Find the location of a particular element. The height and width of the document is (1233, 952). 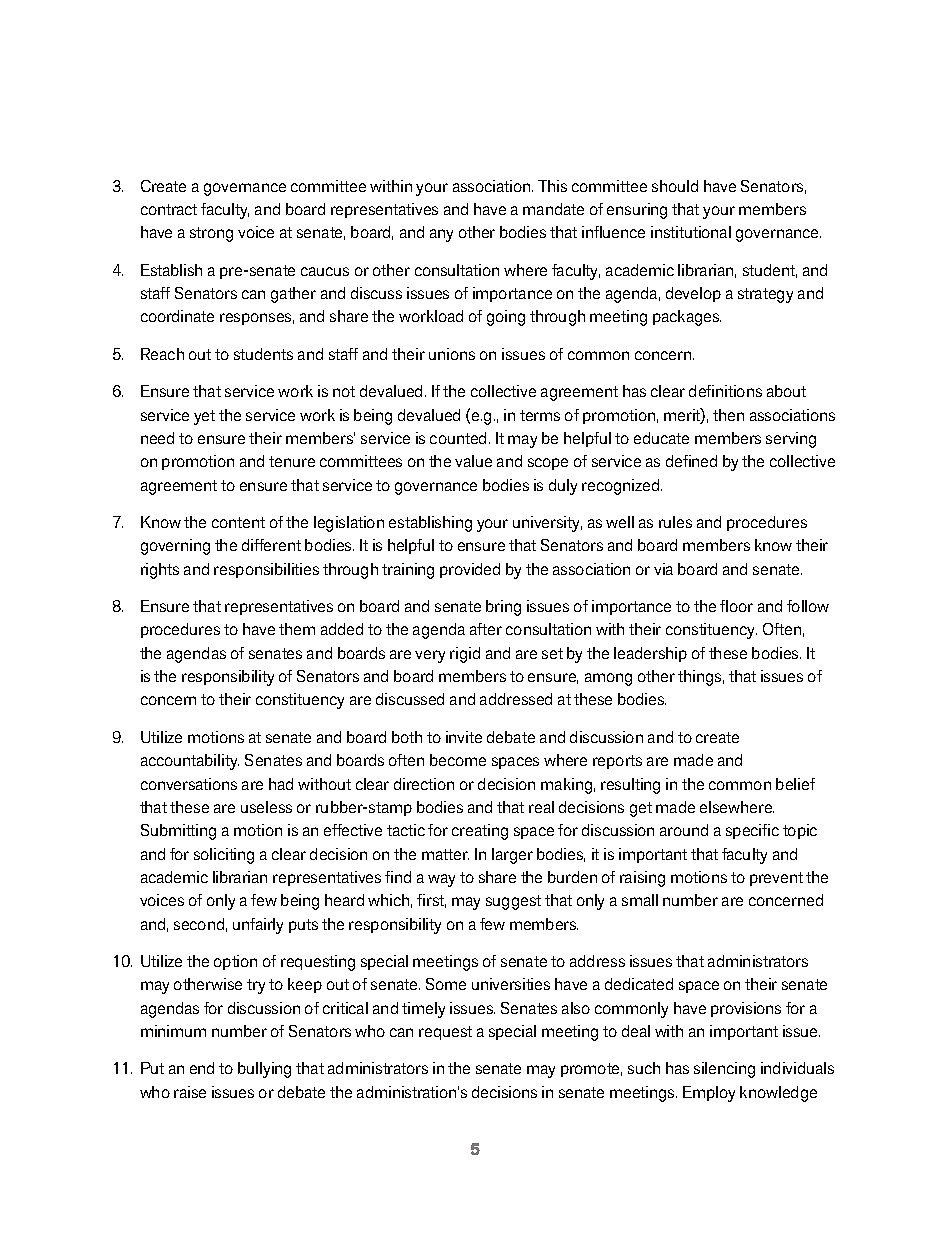

any is located at coordinates (441, 235).
